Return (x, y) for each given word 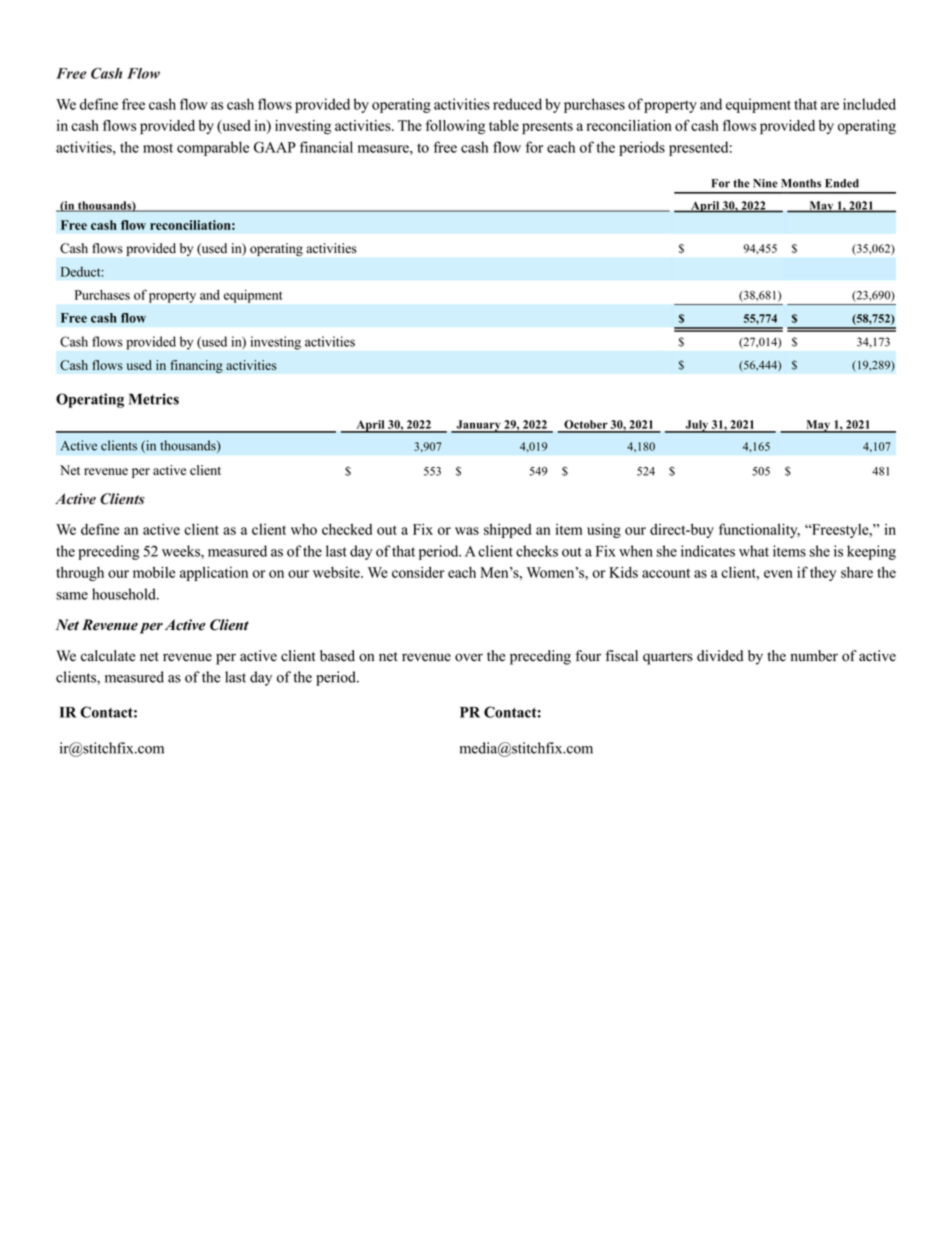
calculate (108, 656)
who (304, 529)
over (469, 657)
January (478, 426)
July (696, 426)
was (467, 531)
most (158, 148)
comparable (213, 148)
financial (326, 147)
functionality (759, 530)
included (869, 104)
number (814, 656)
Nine (765, 183)
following (455, 127)
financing (196, 366)
